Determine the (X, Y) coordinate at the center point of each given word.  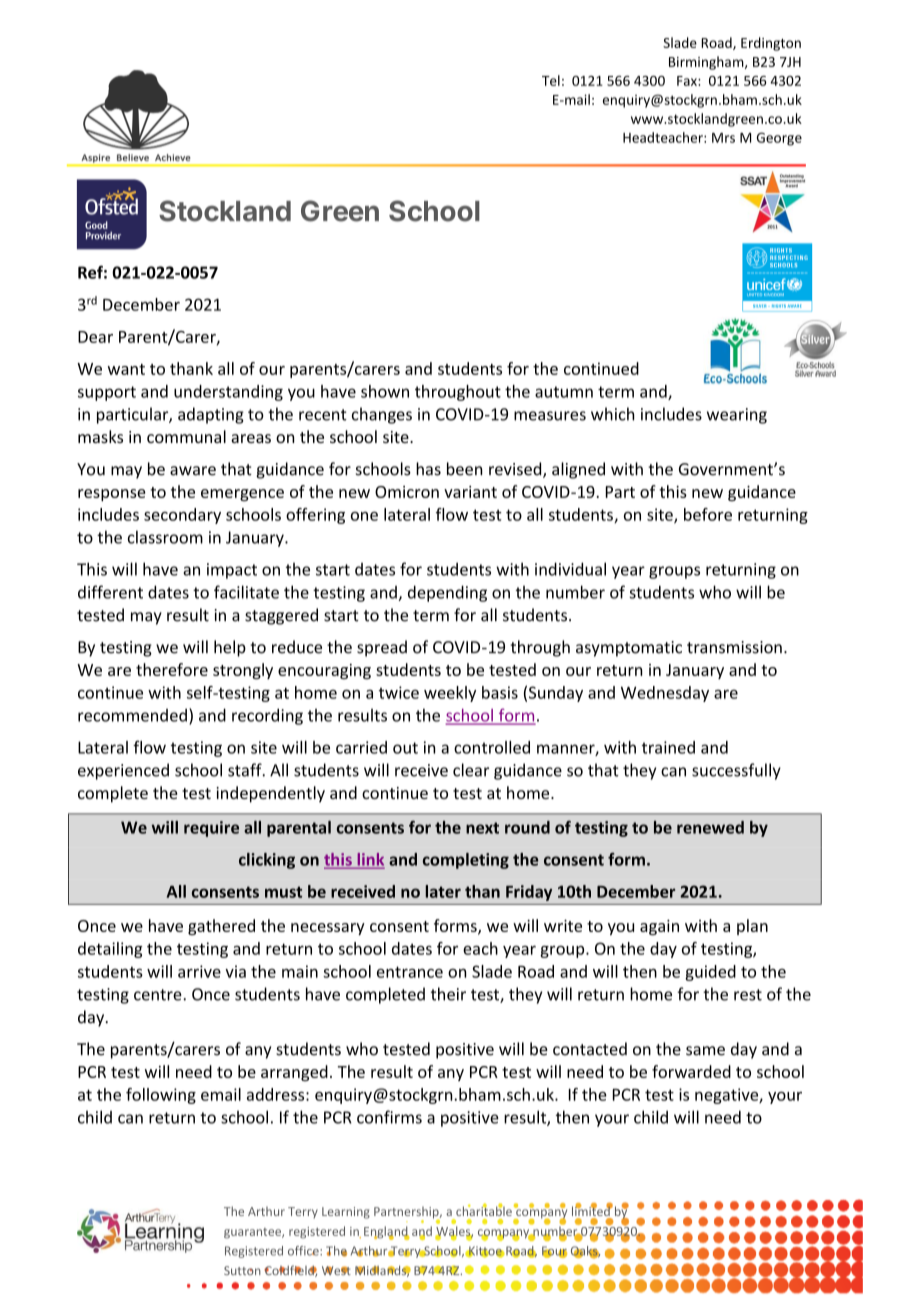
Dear (95, 337)
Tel (551, 80)
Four (554, 1252)
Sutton (242, 1270)
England (387, 1233)
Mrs (723, 138)
